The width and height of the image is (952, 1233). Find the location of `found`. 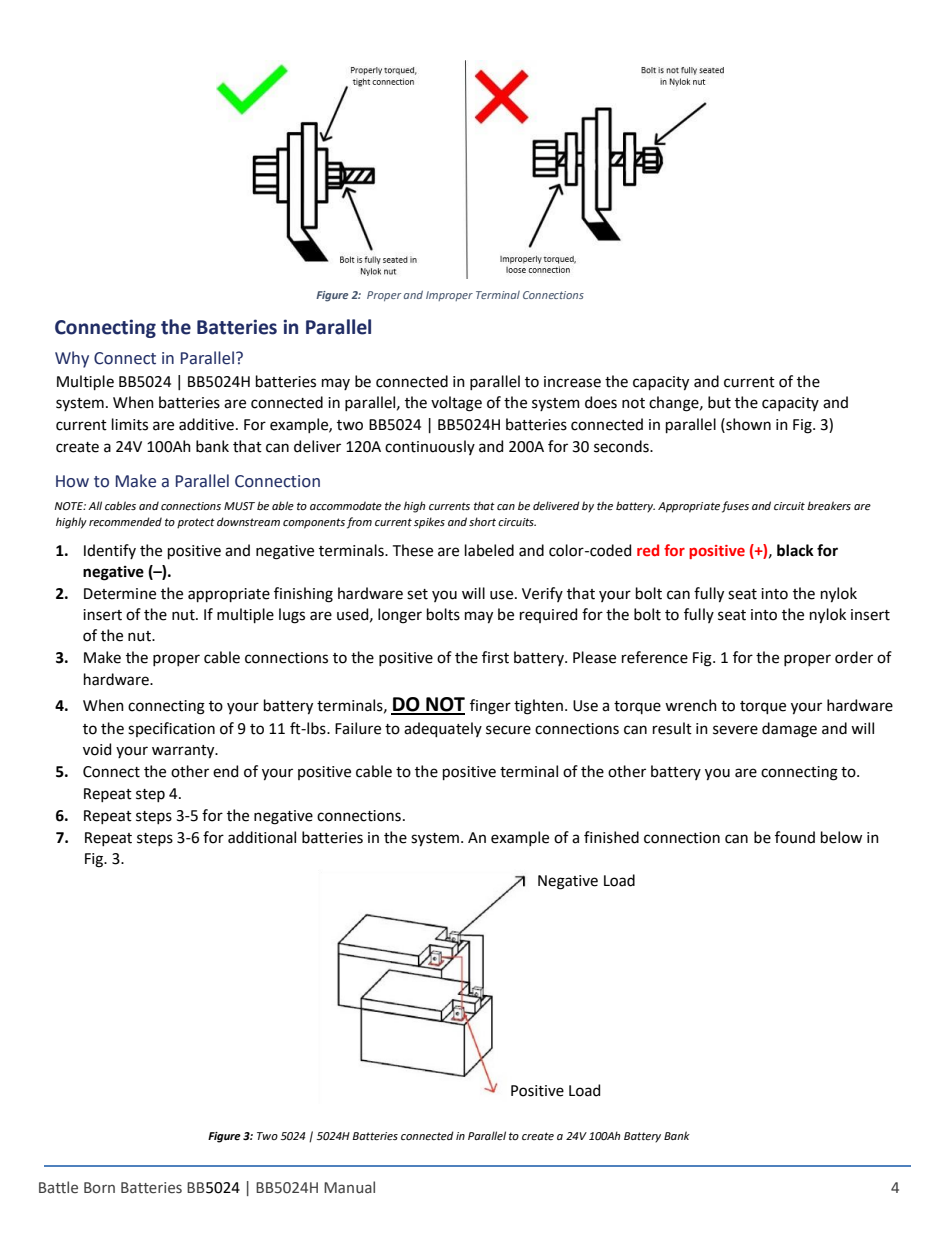

found is located at coordinates (795, 837).
